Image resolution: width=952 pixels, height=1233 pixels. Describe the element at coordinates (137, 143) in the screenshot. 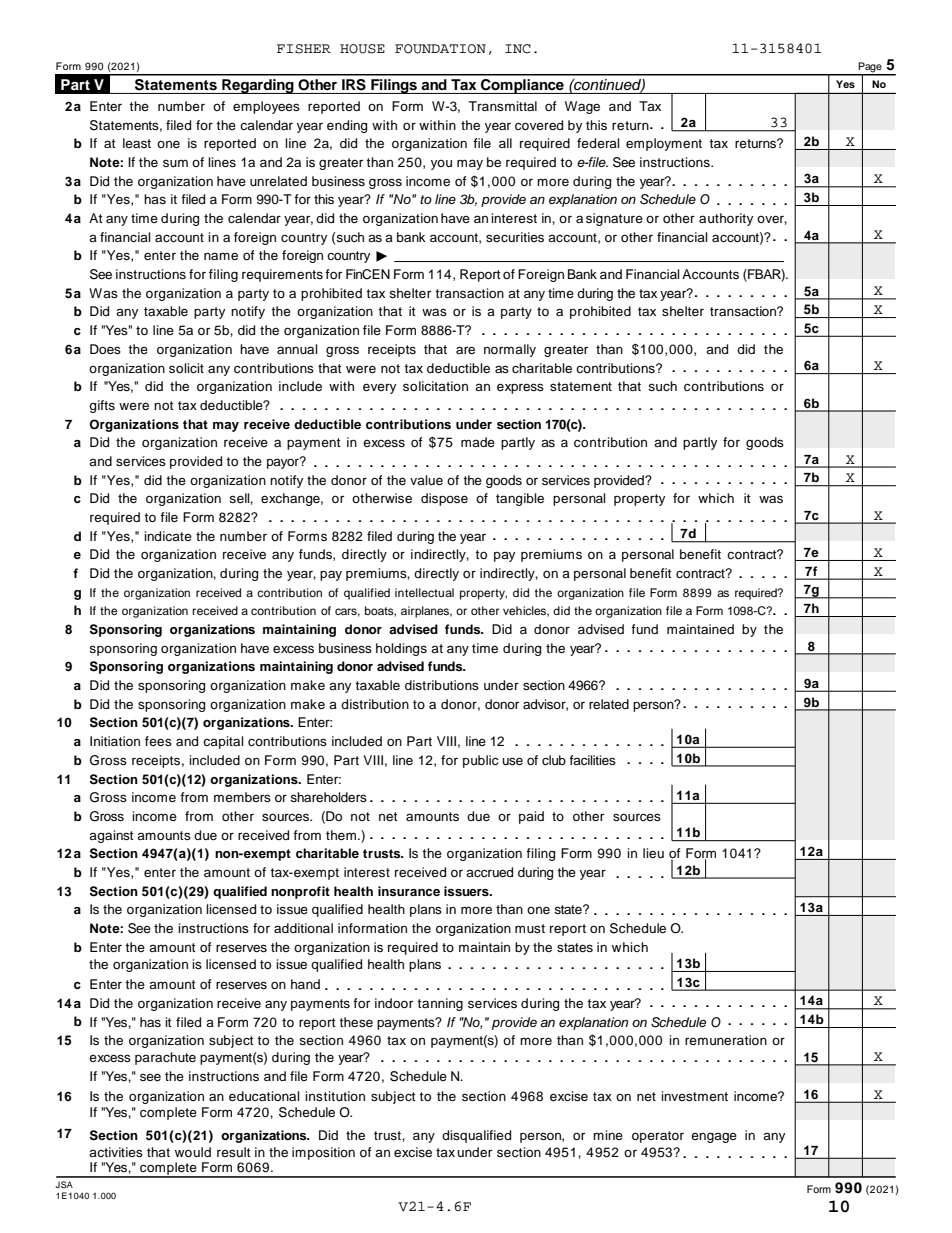

I see `least` at that location.
